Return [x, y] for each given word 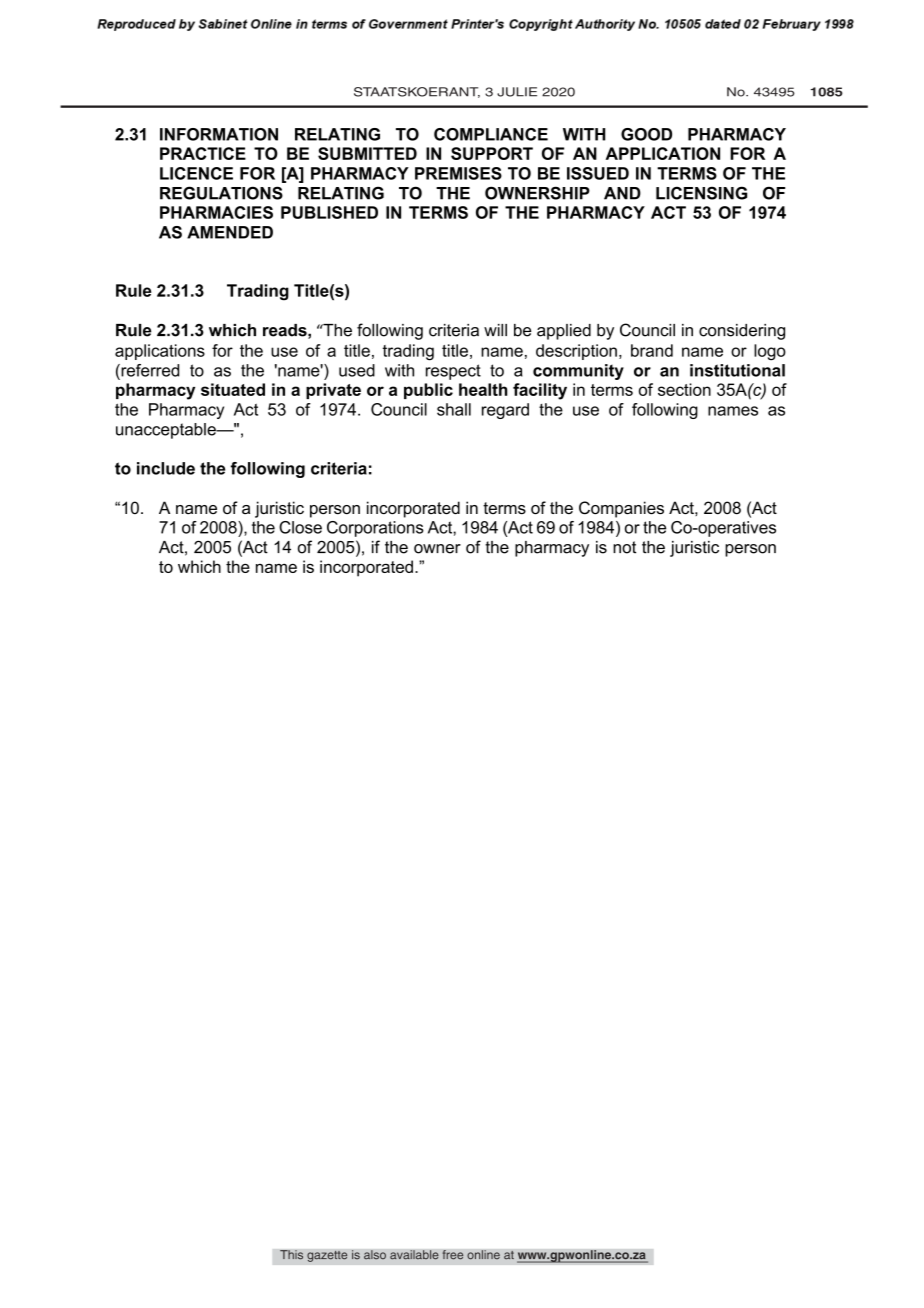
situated [233, 389]
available [414, 1255]
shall [454, 409]
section [684, 389]
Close [300, 527]
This [291, 1255]
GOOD [646, 134]
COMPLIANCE [491, 134]
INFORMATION [219, 134]
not [624, 547]
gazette [327, 1256]
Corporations [375, 529]
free [453, 1255]
